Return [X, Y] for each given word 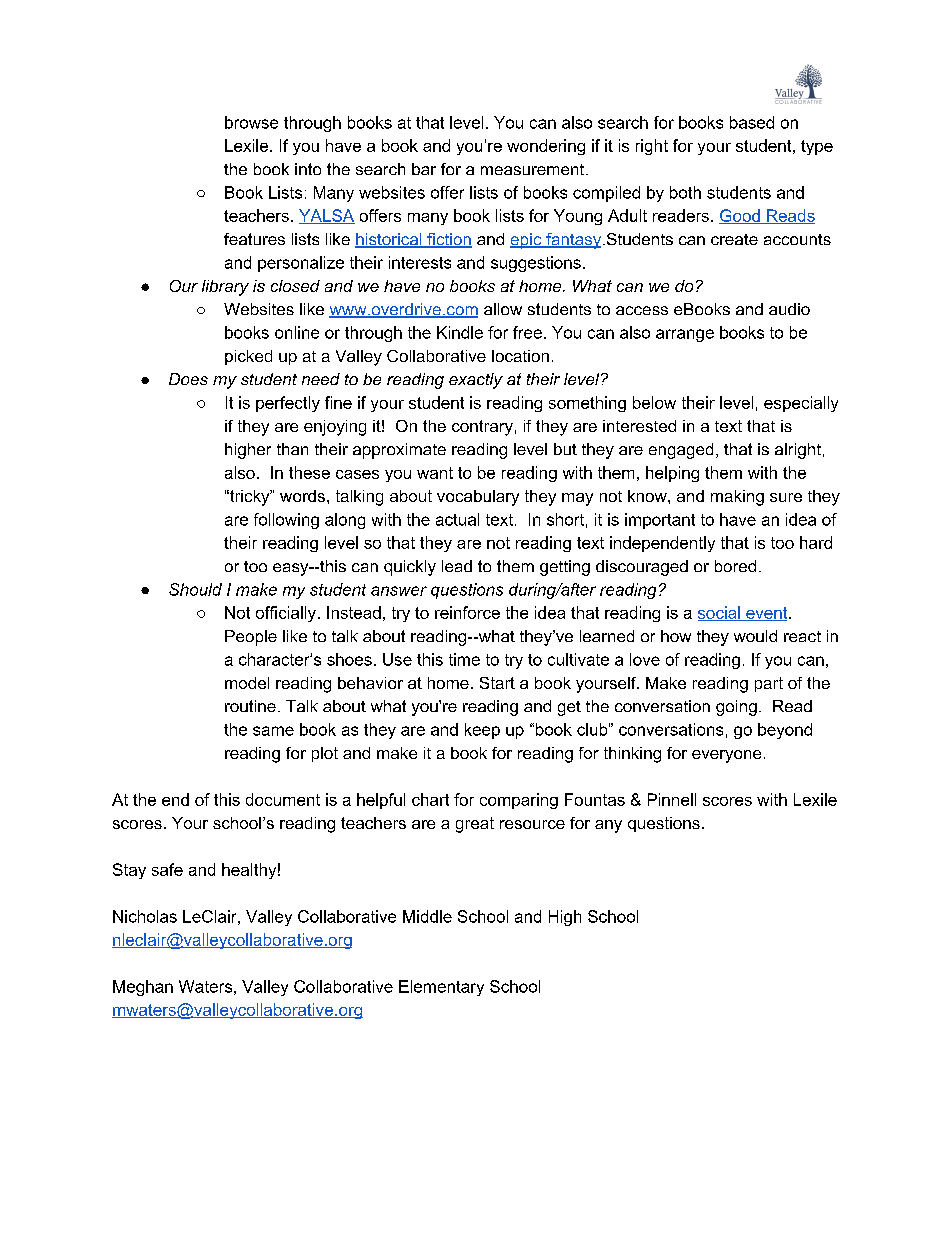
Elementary [441, 988]
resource [532, 824]
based [752, 122]
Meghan [143, 988]
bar [424, 169]
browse [251, 122]
